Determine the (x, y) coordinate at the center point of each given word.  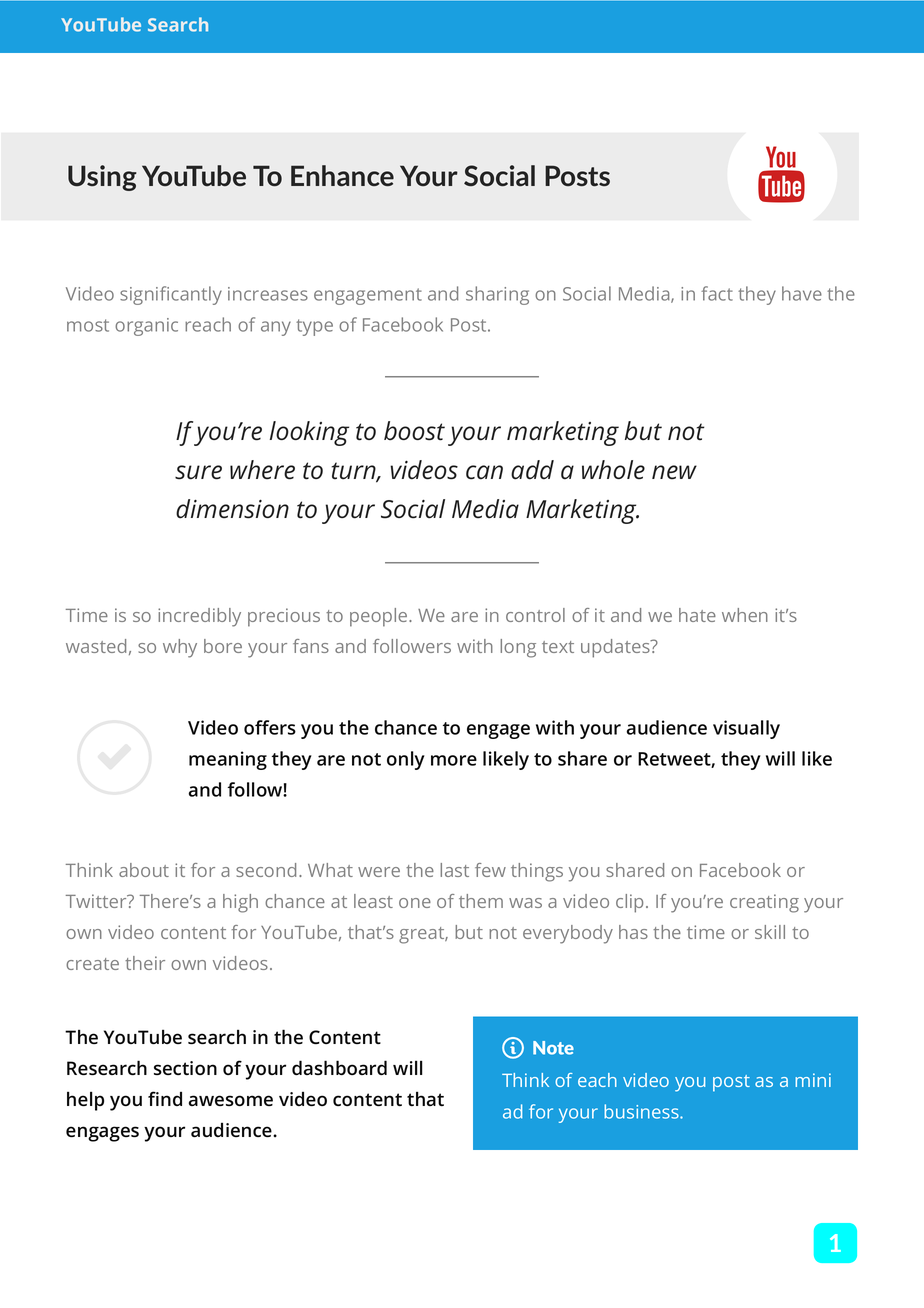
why (180, 648)
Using (102, 178)
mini (813, 1080)
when (745, 615)
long (518, 648)
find (165, 1098)
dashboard (339, 1067)
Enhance (342, 176)
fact (717, 293)
